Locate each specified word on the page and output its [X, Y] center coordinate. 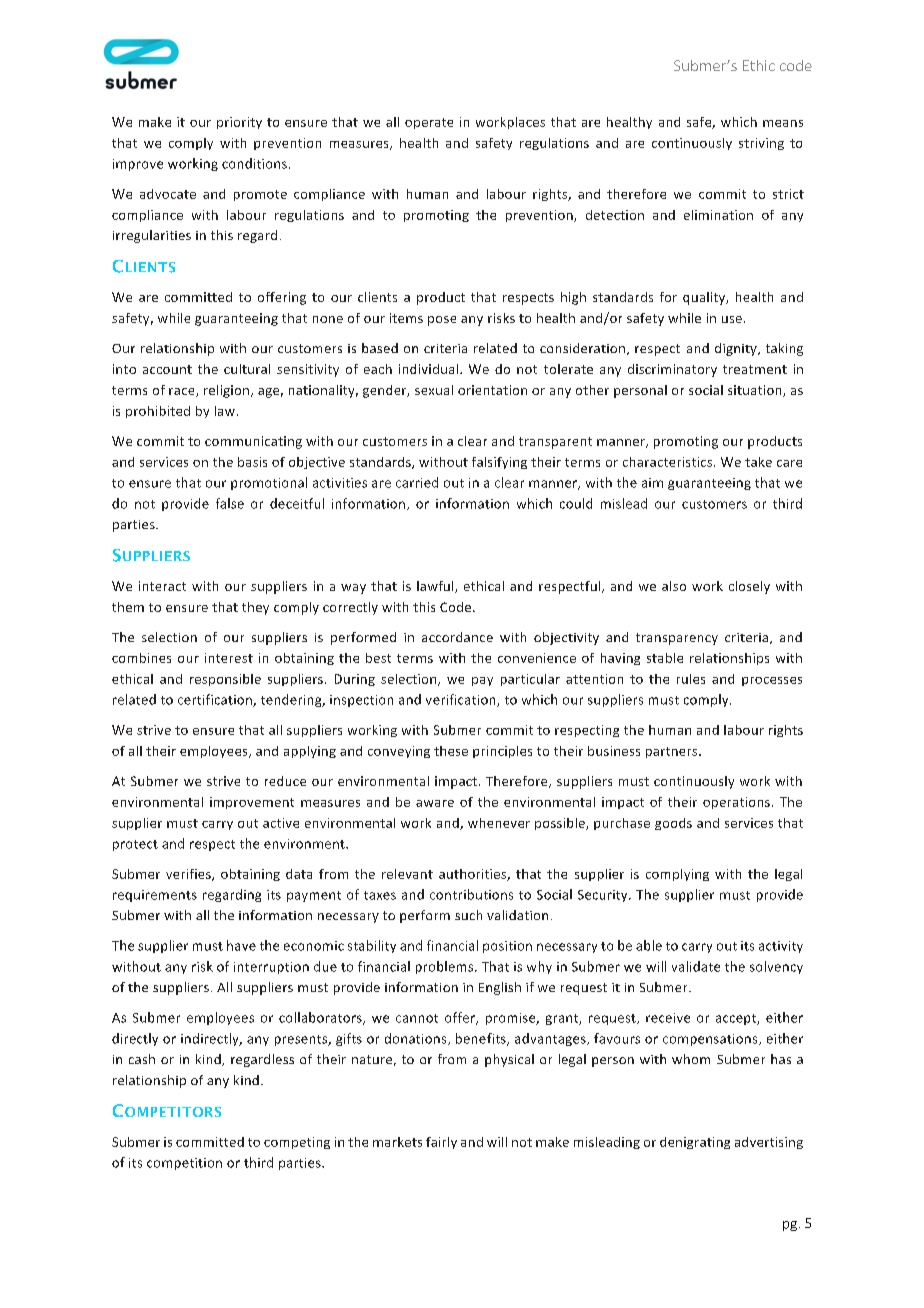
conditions [254, 163]
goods [673, 824]
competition [184, 1164]
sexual [434, 390]
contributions [471, 894]
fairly [441, 1143]
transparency [677, 639]
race [183, 392]
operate [429, 123]
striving [761, 144]
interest [229, 658]
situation [756, 391]
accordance [457, 637]
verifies [189, 875]
